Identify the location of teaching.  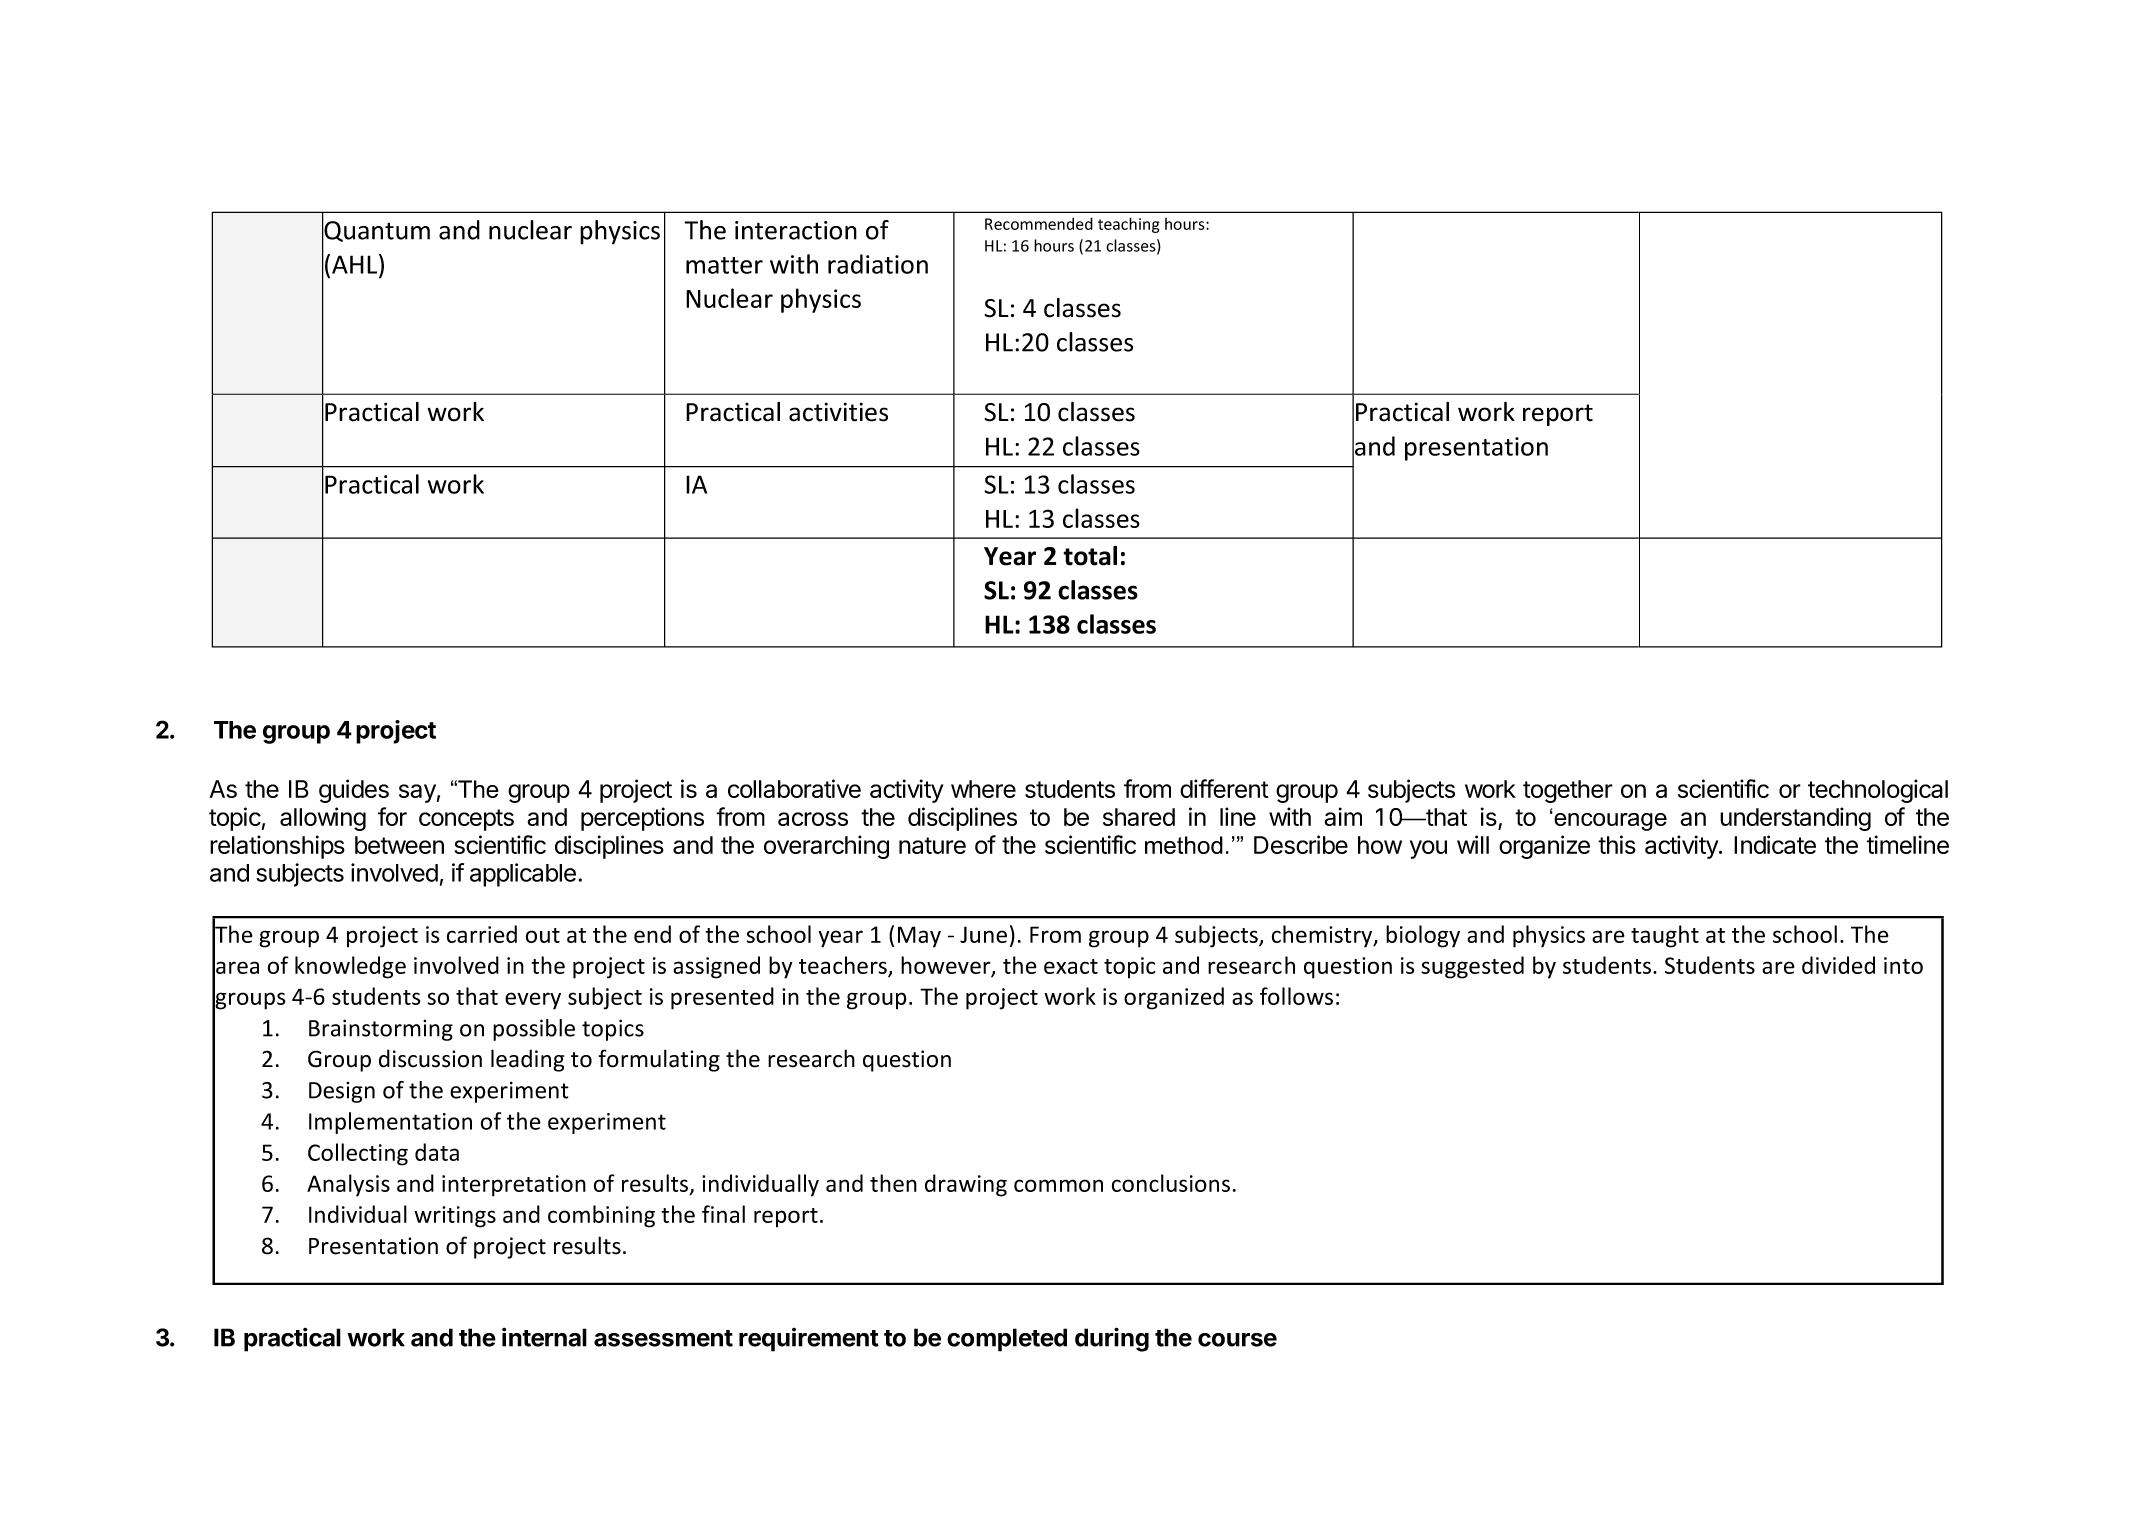
(1129, 225).
